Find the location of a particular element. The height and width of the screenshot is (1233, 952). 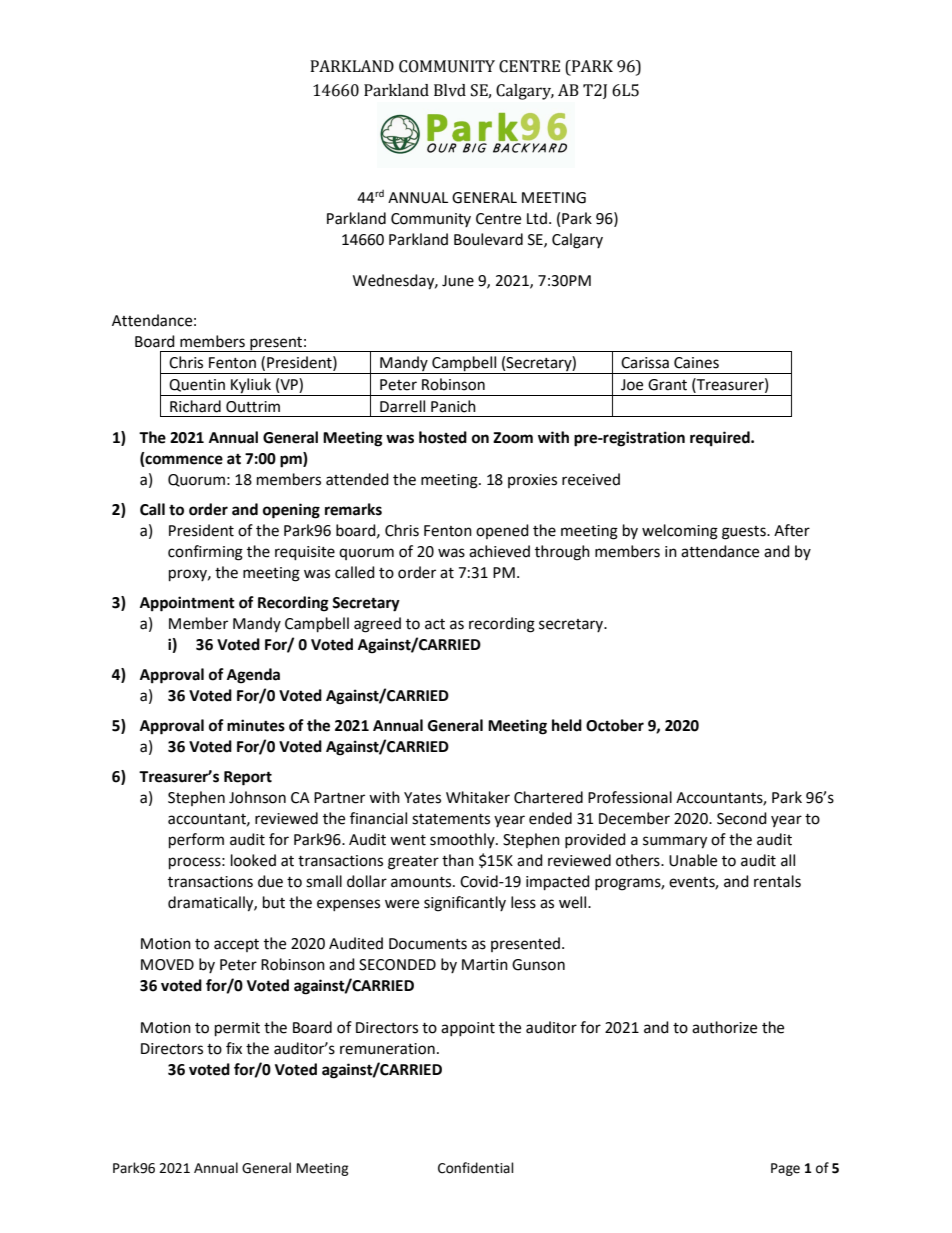

held is located at coordinates (567, 725).
